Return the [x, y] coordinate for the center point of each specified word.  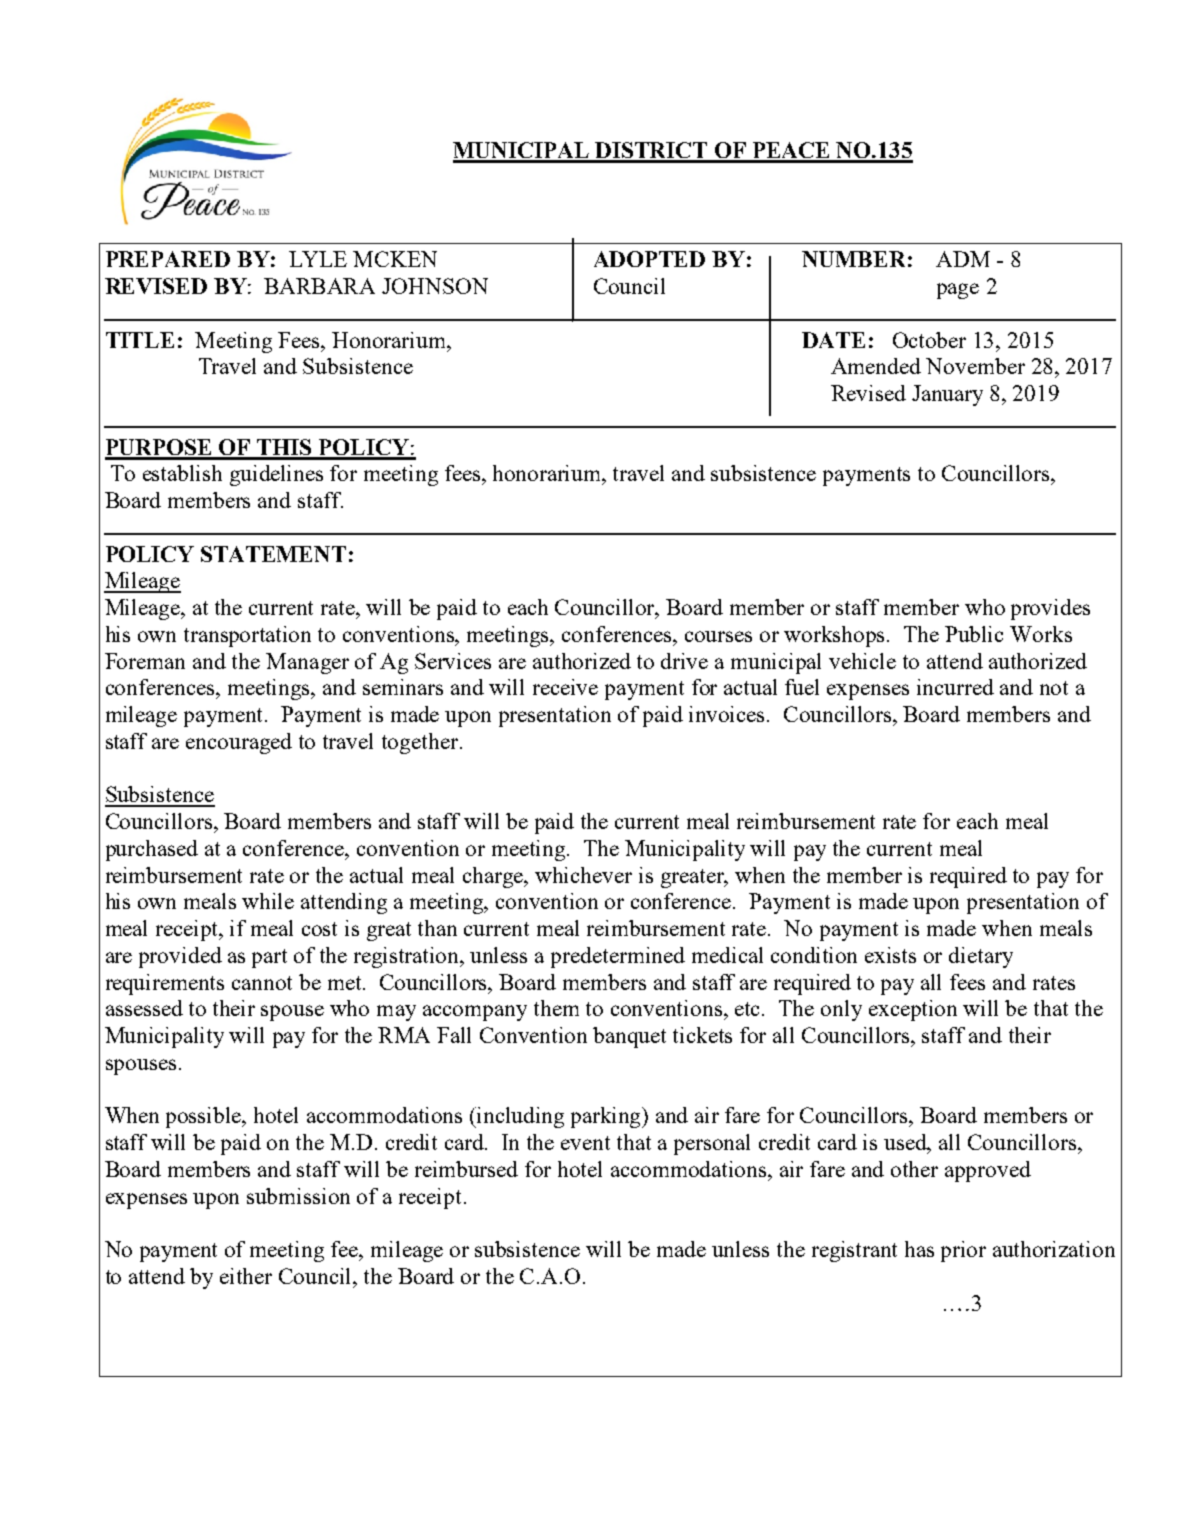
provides [1050, 609]
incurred [955, 687]
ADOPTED [649, 259]
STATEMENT [273, 554]
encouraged [239, 743]
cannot [262, 983]
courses [718, 636]
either [246, 1276]
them [556, 1008]
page [958, 291]
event [585, 1143]
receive [565, 687]
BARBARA [319, 286]
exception [913, 1010]
